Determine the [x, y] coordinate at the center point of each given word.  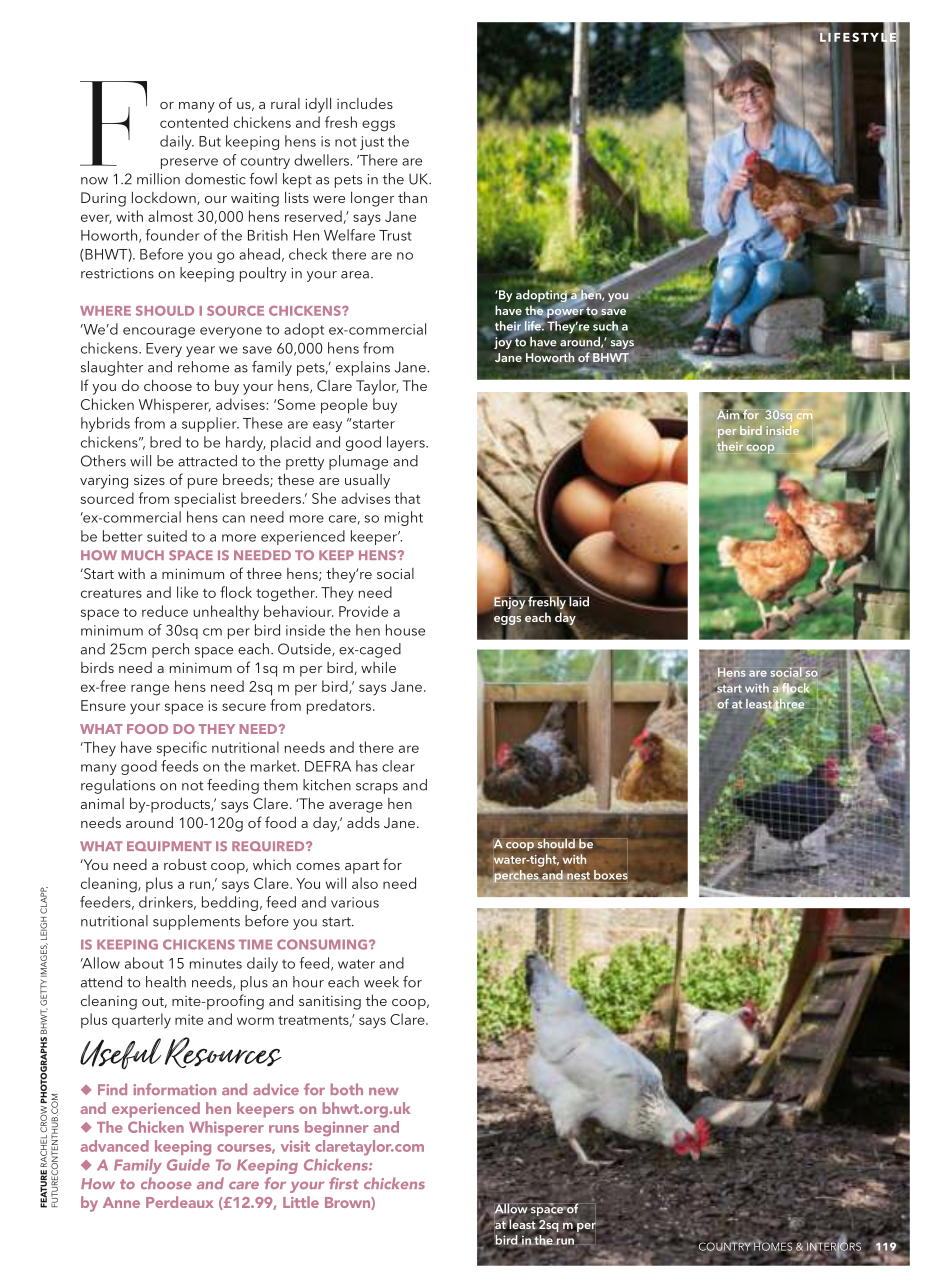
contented [194, 122]
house [405, 630]
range [150, 690]
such [606, 327]
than [412, 197]
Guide [188, 1165]
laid [578, 601]
